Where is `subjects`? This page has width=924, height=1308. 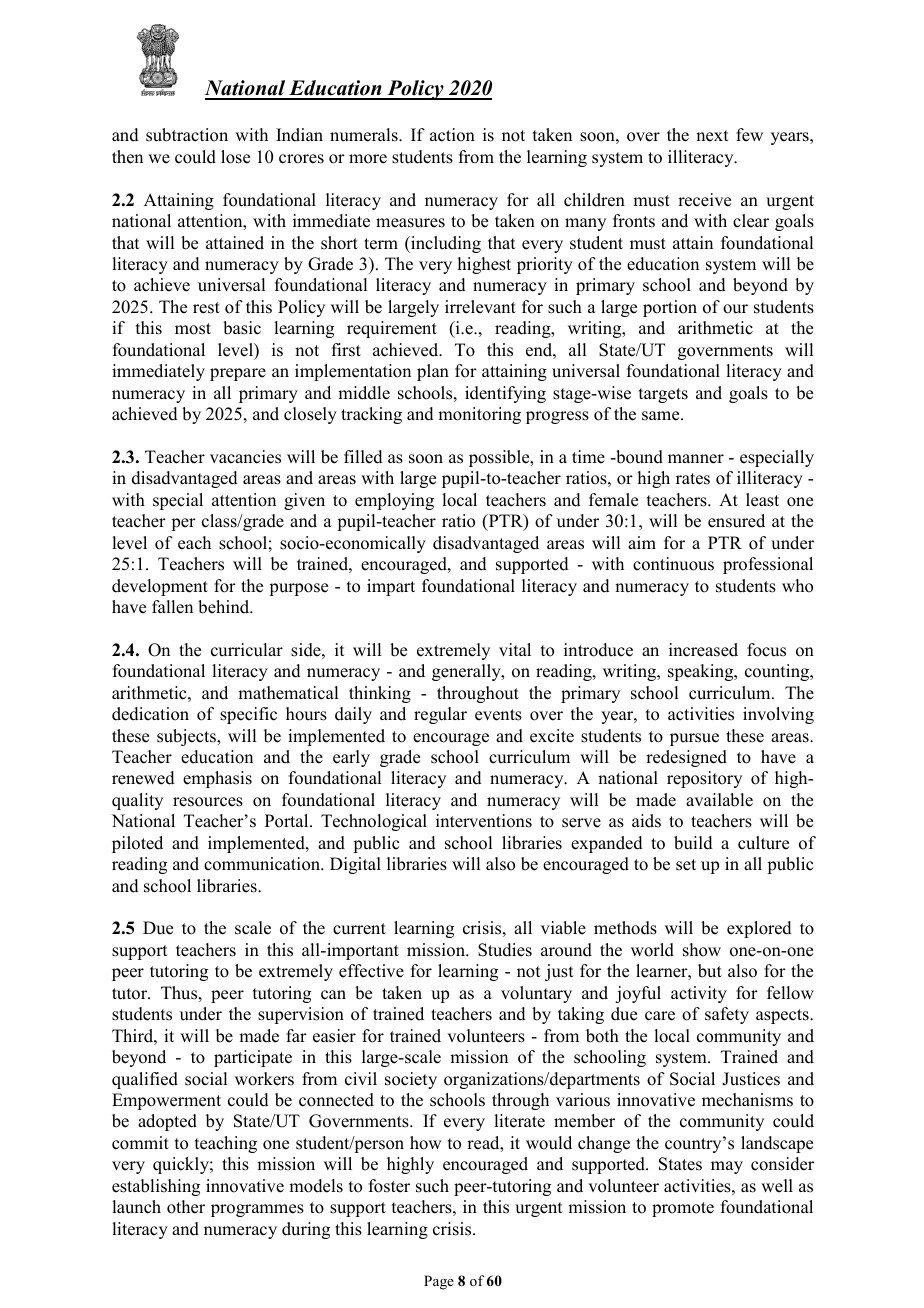 subjects is located at coordinates (187, 737).
